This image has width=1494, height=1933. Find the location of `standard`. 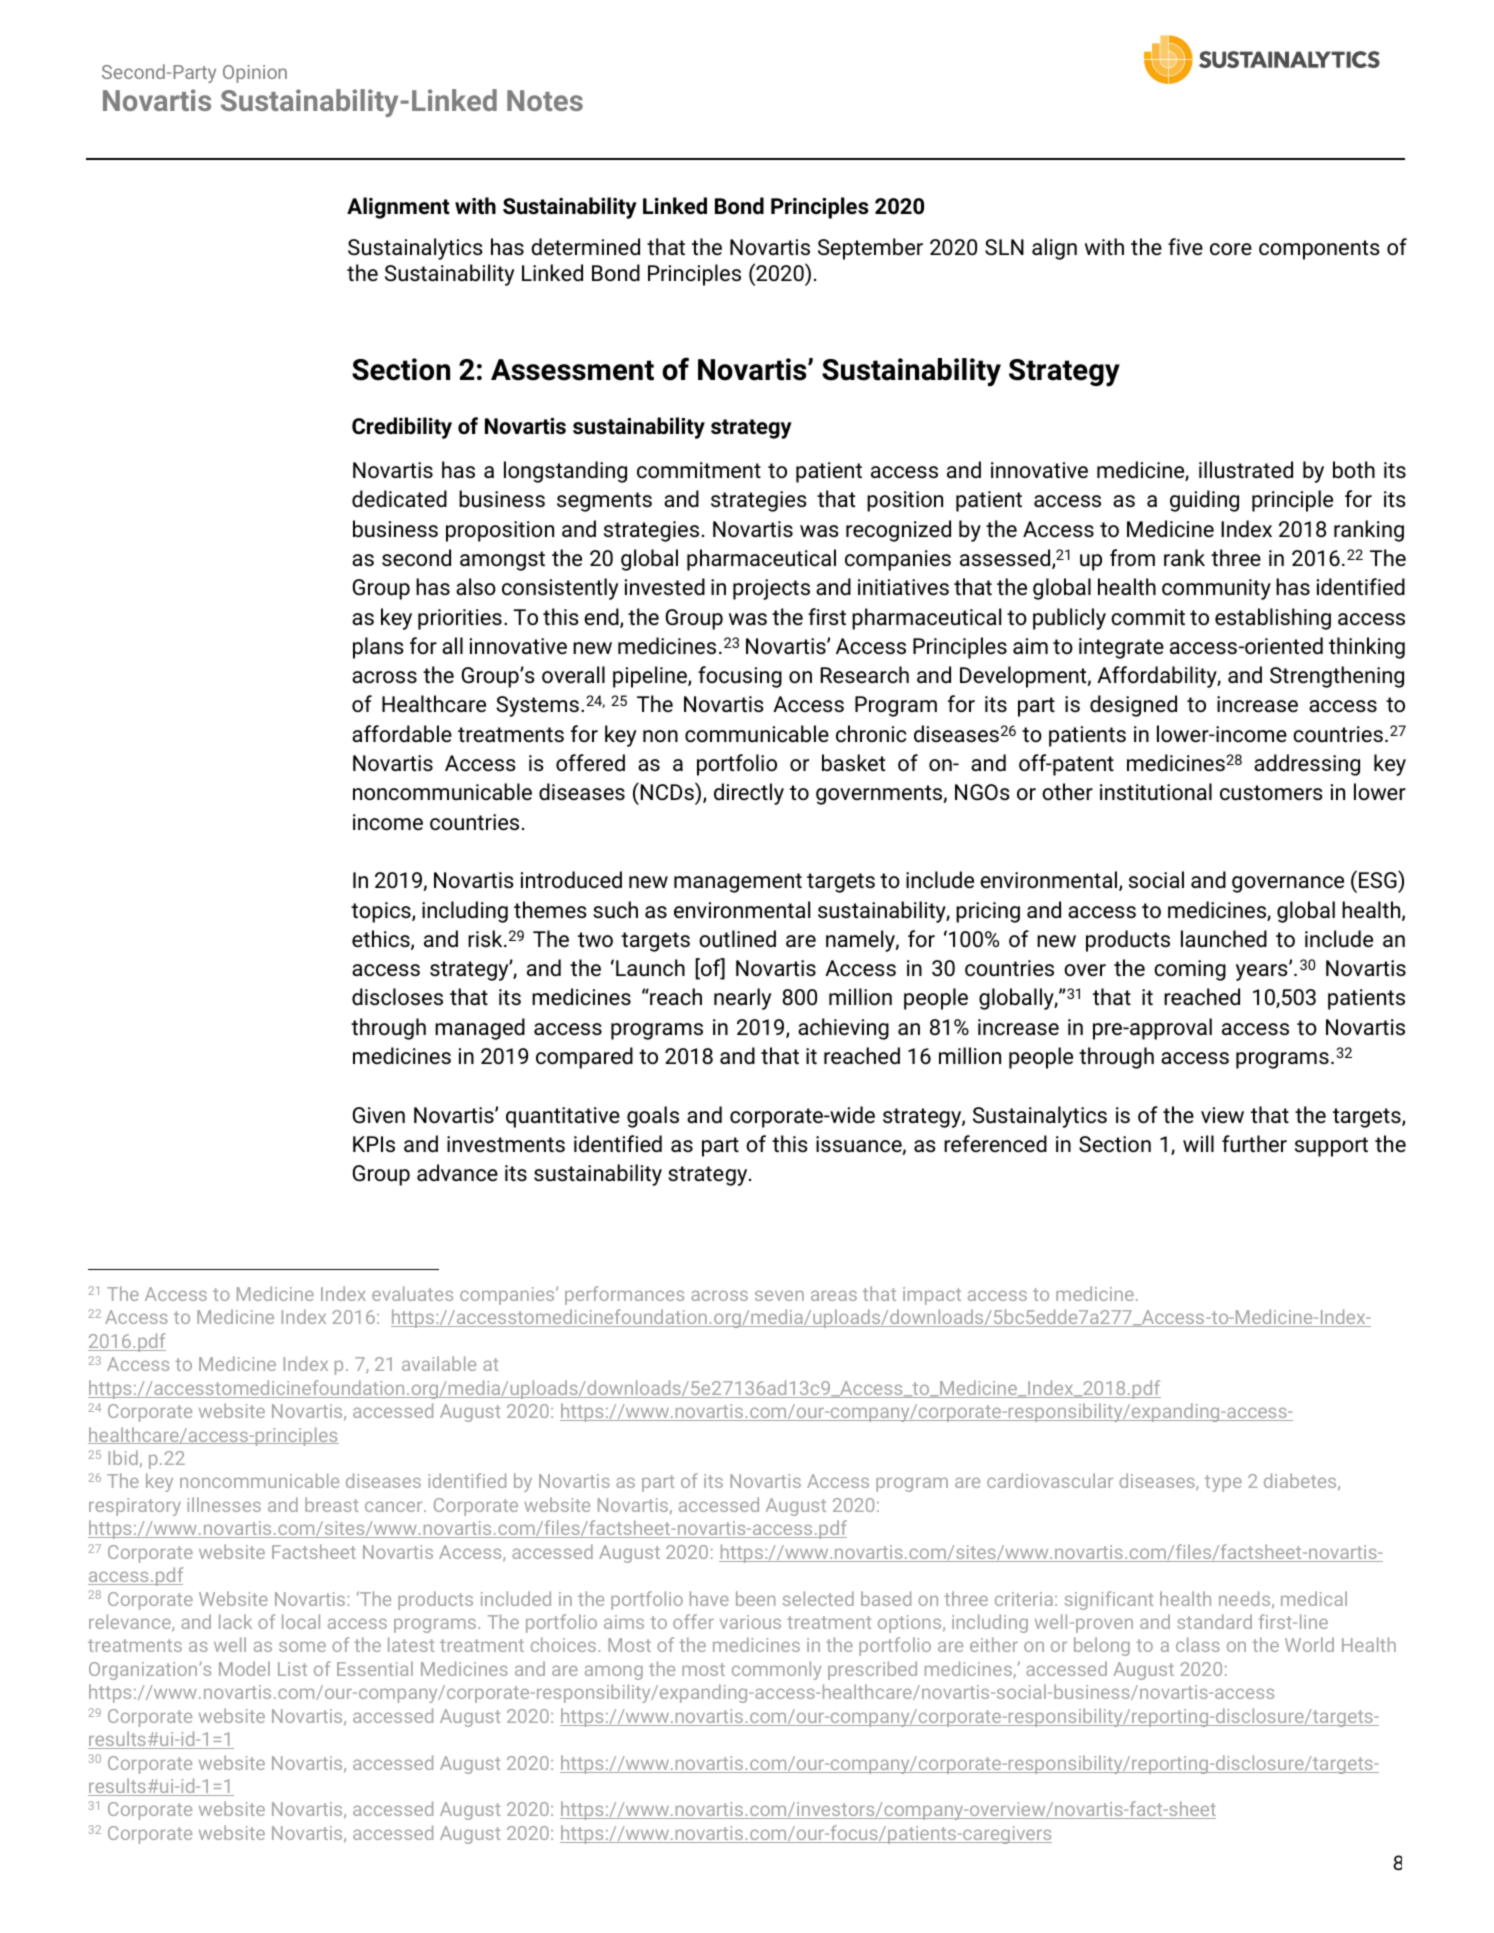

standard is located at coordinates (1214, 1621).
